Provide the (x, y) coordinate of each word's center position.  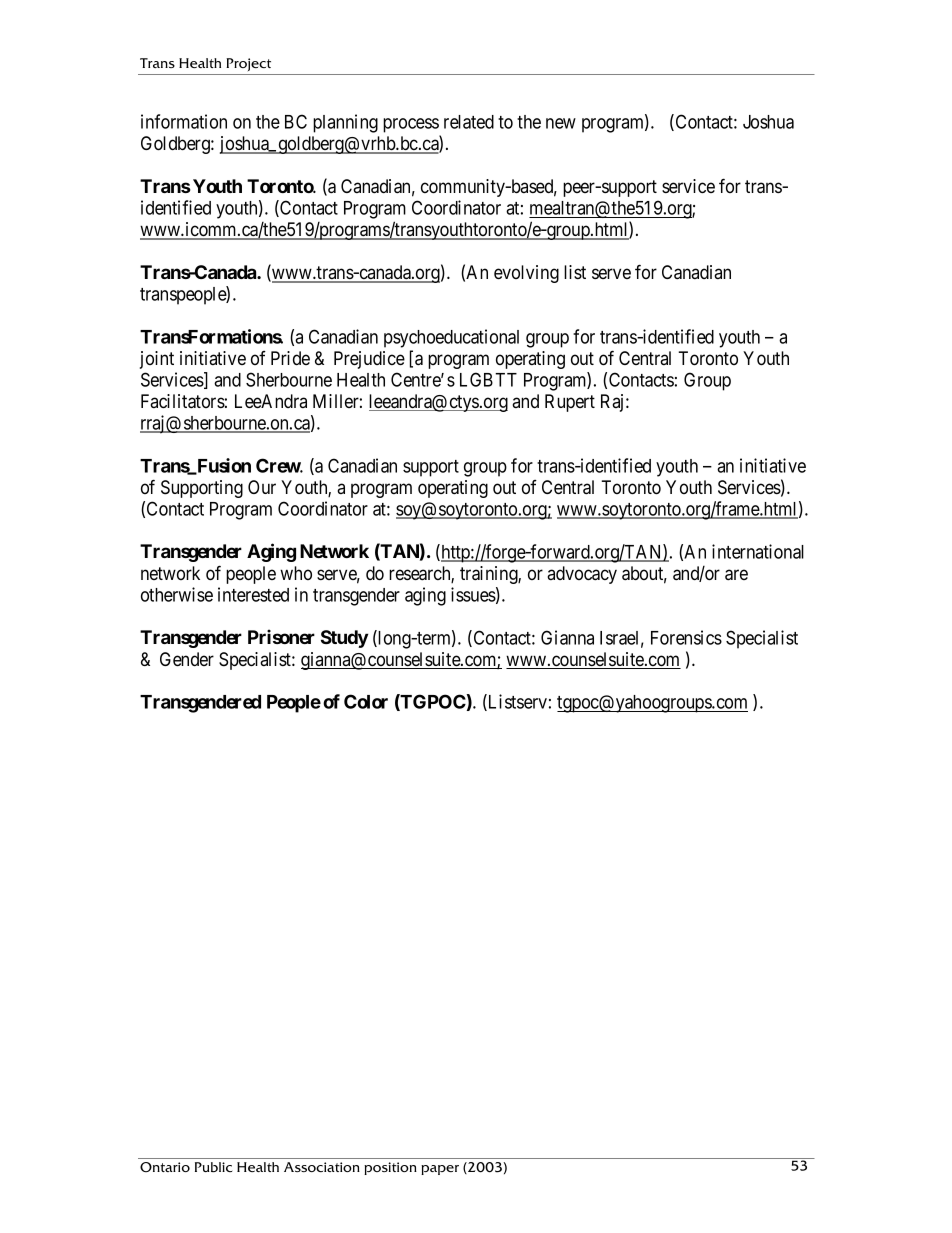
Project (248, 64)
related (469, 122)
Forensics (686, 637)
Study (344, 639)
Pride (290, 358)
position (390, 1168)
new (561, 123)
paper (440, 1170)
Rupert (570, 403)
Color (366, 701)
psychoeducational (451, 338)
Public (213, 1167)
